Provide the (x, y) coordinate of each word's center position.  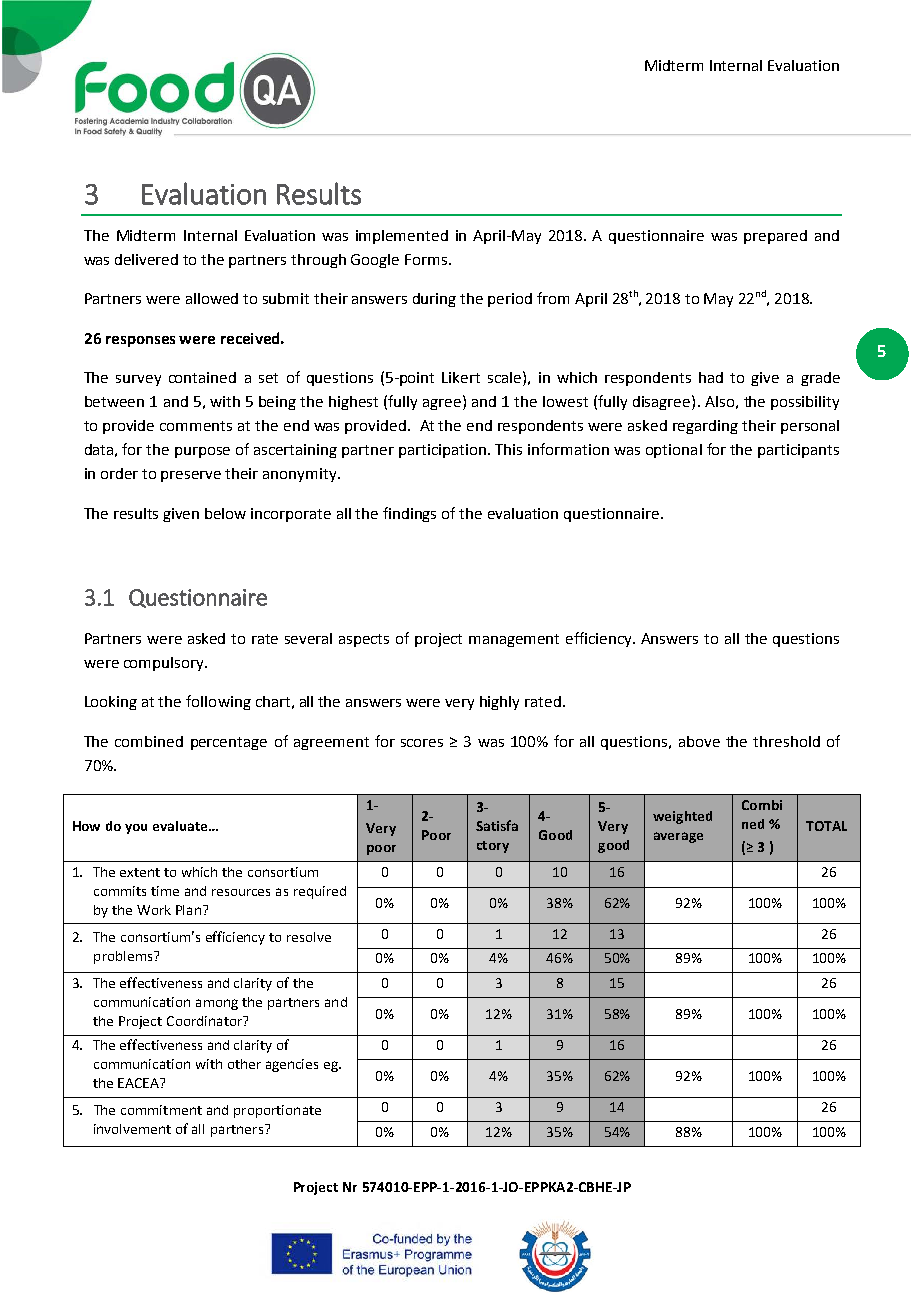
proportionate (277, 1111)
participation (442, 451)
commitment (161, 1110)
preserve (191, 476)
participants (798, 451)
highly (499, 703)
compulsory (165, 664)
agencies (292, 1065)
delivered (146, 259)
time (165, 891)
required (320, 892)
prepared (775, 237)
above (699, 741)
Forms (426, 259)
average (678, 837)
